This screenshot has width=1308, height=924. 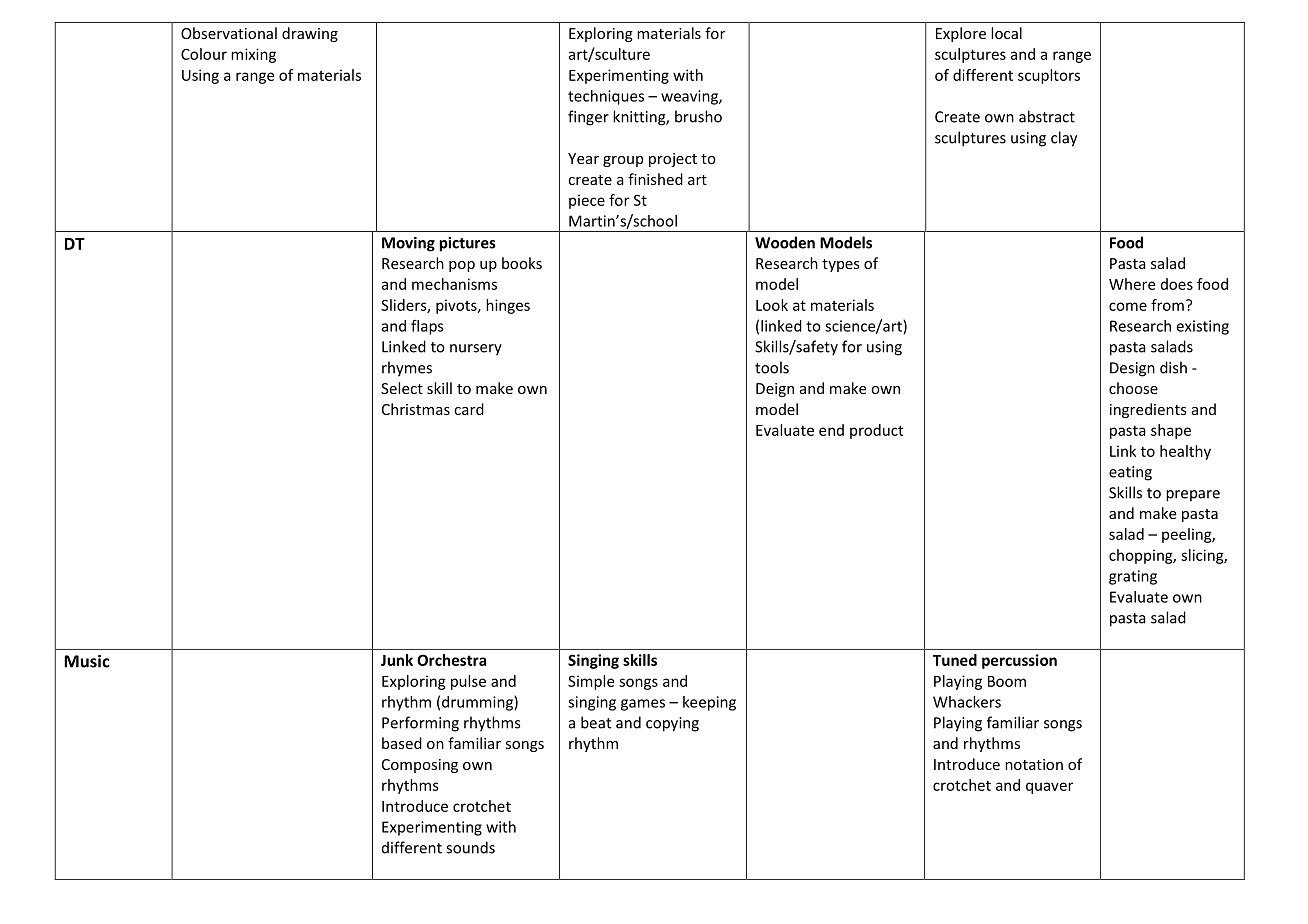 What do you see at coordinates (1130, 473) in the screenshot?
I see `eating` at bounding box center [1130, 473].
